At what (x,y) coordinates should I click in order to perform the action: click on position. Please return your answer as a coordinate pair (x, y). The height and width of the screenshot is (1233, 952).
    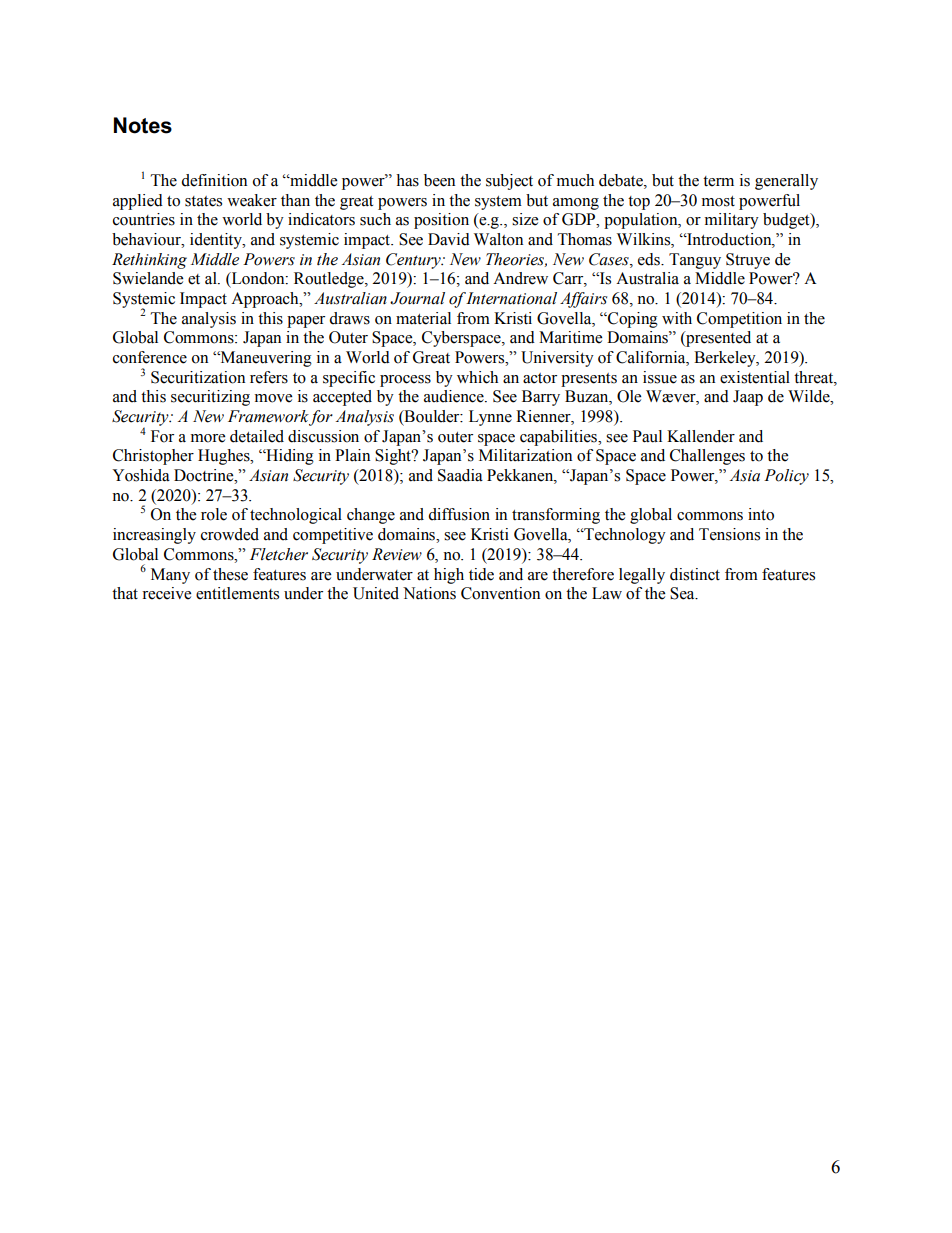
    Looking at the image, I should click on (441, 221).
